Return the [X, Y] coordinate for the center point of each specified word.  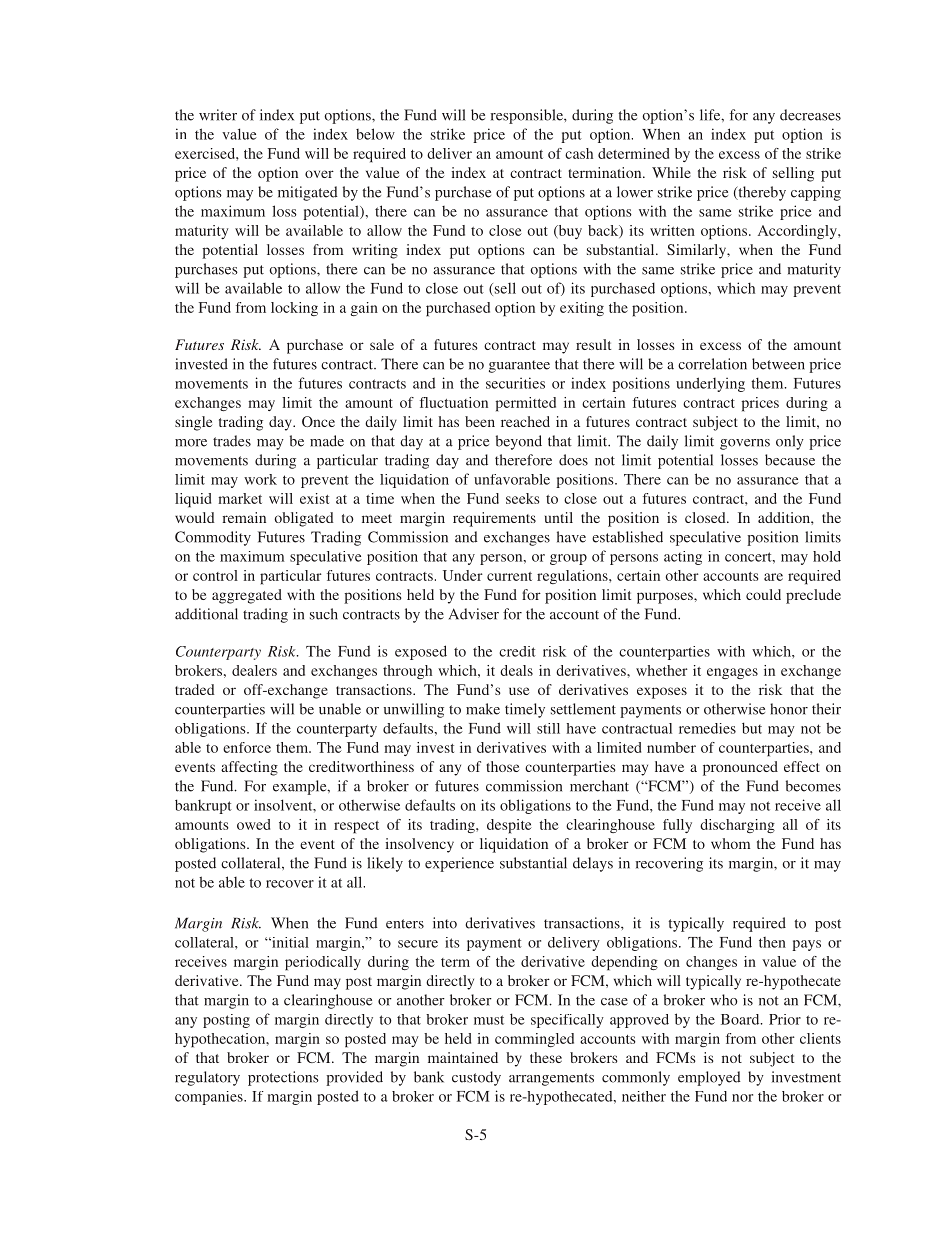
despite [509, 826]
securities [515, 383]
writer [218, 115]
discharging [737, 826]
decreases [810, 115]
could [763, 594]
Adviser [474, 614]
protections [283, 1078]
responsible [528, 116]
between [778, 364]
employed [709, 1078]
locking [294, 309]
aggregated [247, 596]
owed [253, 824]
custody [476, 1078]
